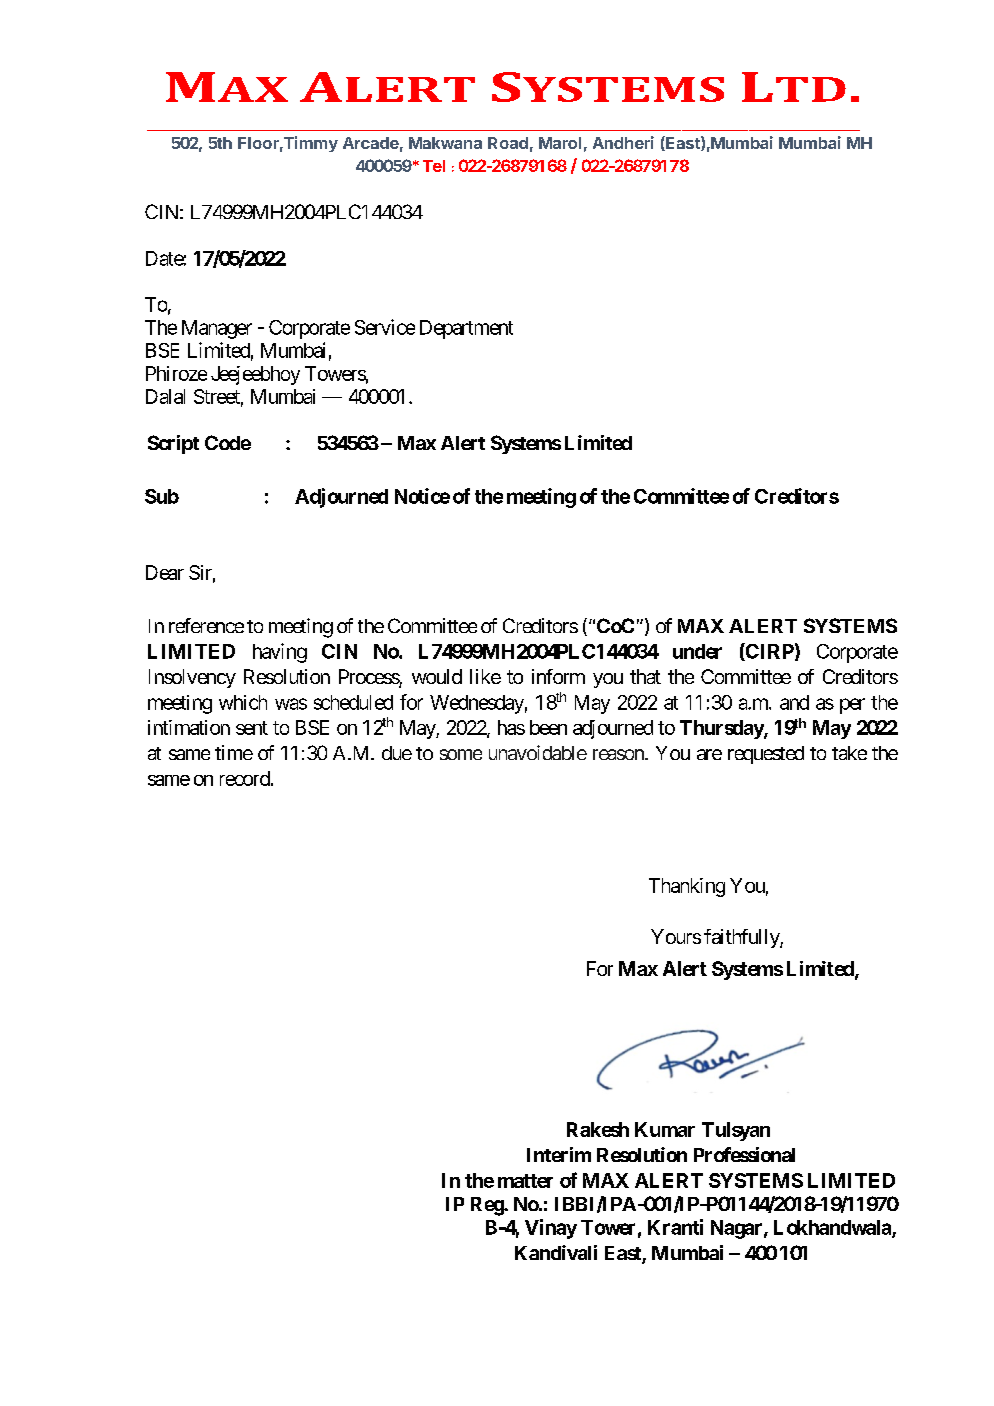 This screenshot has height=1406, width=994. What do you see at coordinates (434, 166) in the screenshot?
I see `Tel` at bounding box center [434, 166].
